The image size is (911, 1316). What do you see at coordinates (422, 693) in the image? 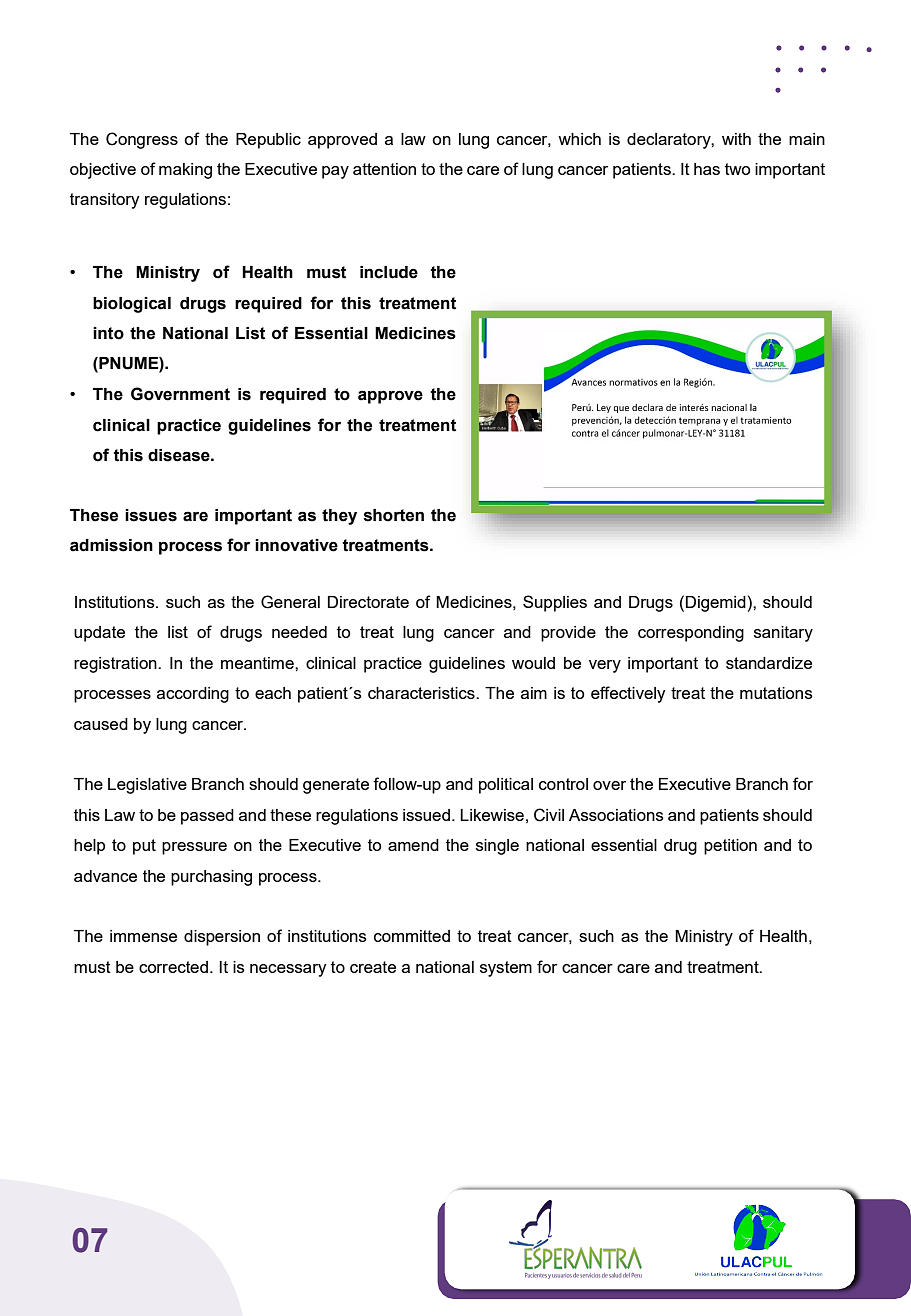
I see `characteristics` at bounding box center [422, 693].
